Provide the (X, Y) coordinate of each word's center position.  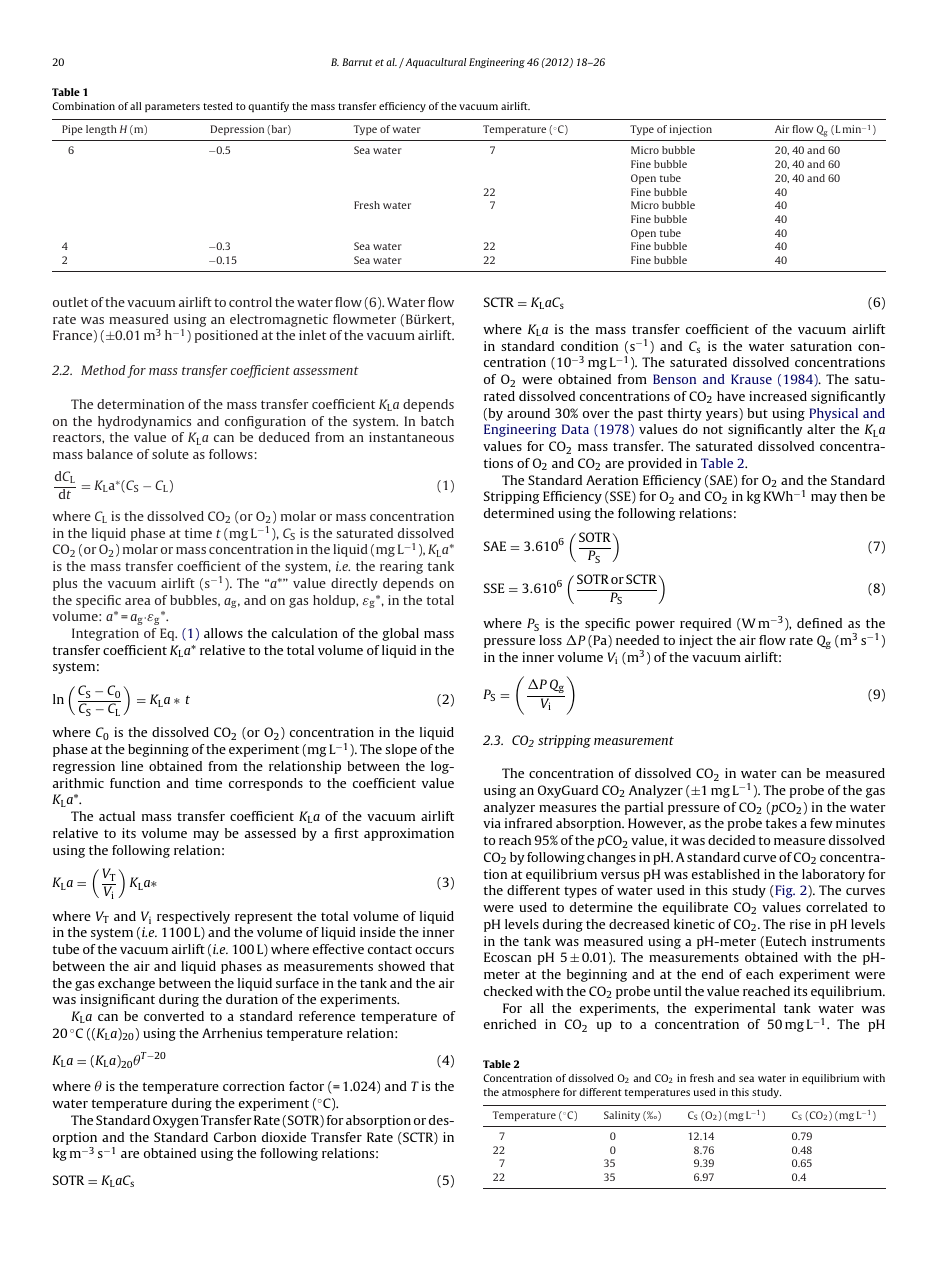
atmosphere (531, 1093)
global (400, 634)
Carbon (235, 1137)
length (101, 130)
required (705, 624)
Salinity (622, 1116)
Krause (751, 379)
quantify (268, 107)
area (137, 601)
